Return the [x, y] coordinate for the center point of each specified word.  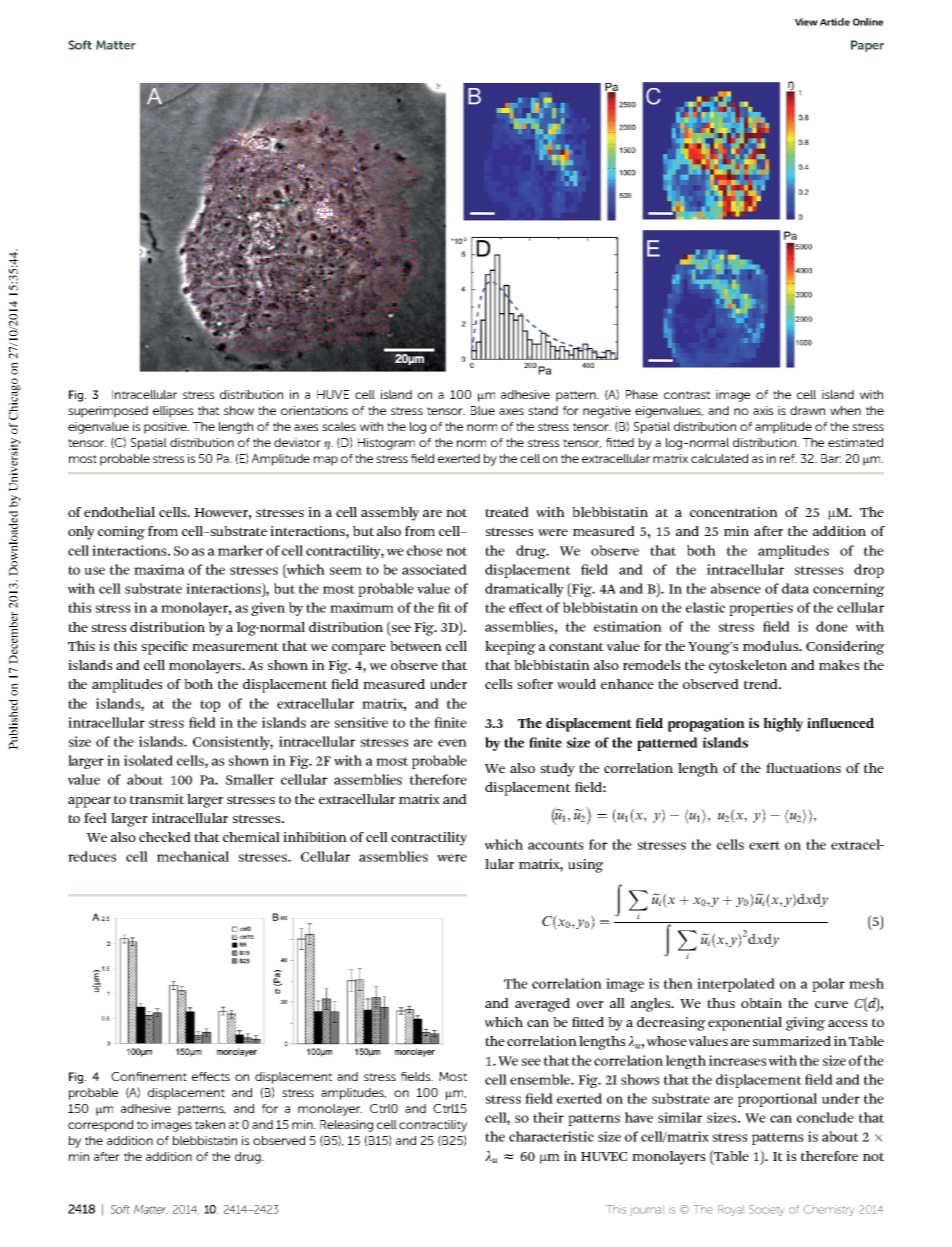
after [107, 1156]
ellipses [173, 412]
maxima [159, 569]
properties [761, 609]
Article [835, 22]
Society [766, 1210]
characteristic [551, 1136]
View [806, 22]
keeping [510, 648]
